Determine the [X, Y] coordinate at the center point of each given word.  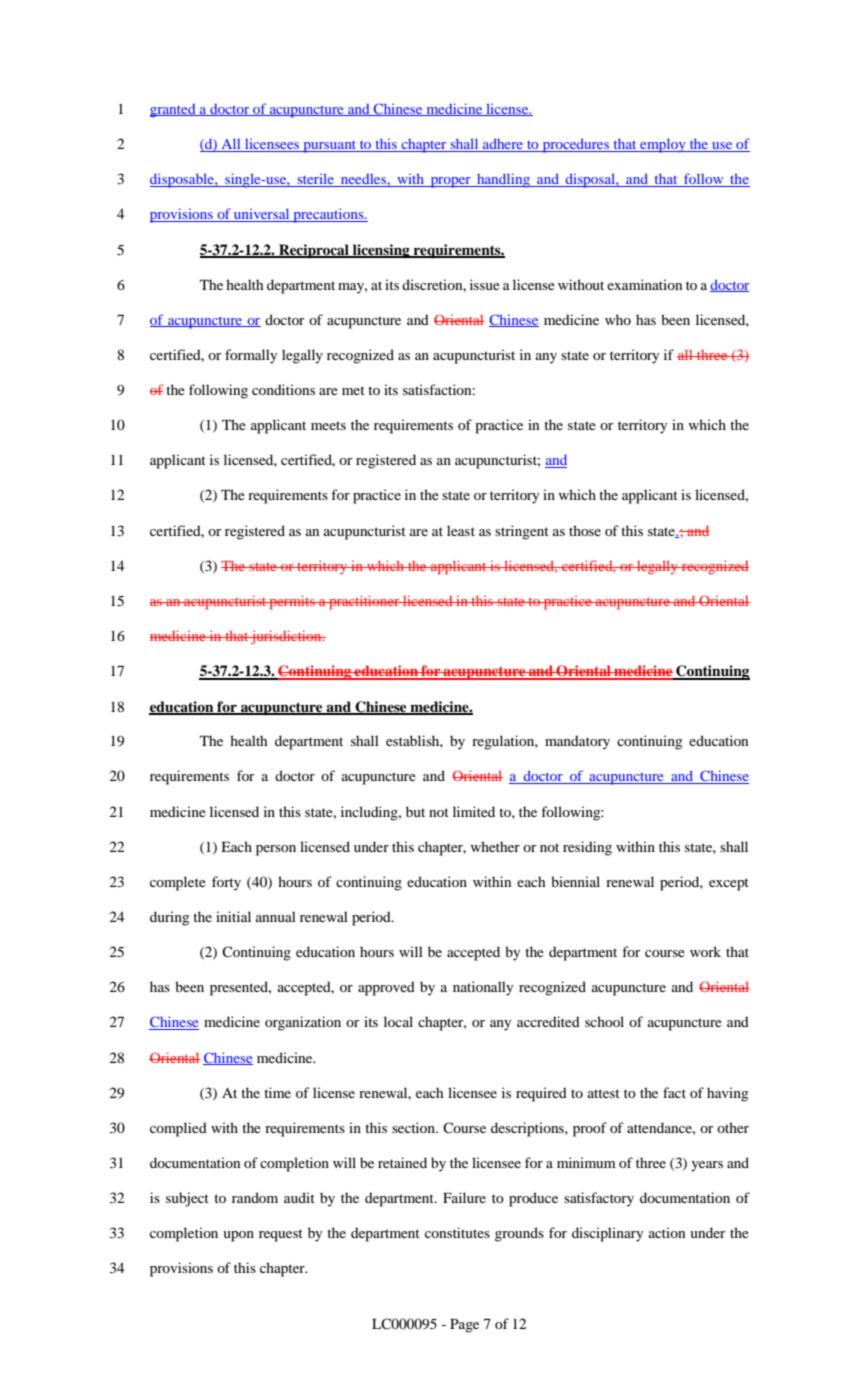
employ [663, 145]
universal [262, 215]
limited [474, 811]
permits [292, 602]
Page [464, 1326]
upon [238, 1236]
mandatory [577, 742]
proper [450, 182]
